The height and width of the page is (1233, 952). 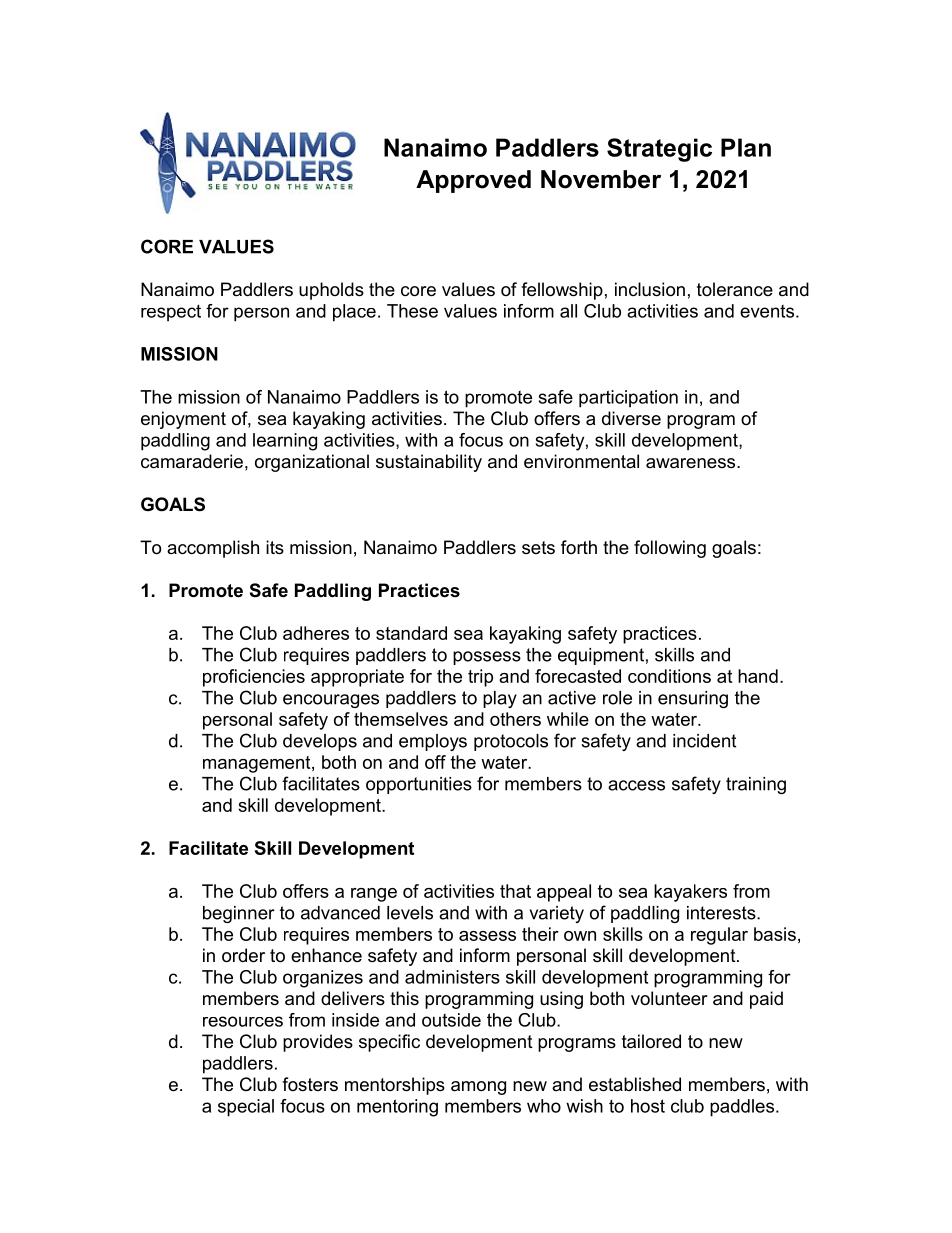 What do you see at coordinates (331, 291) in the page?
I see `upholds` at bounding box center [331, 291].
